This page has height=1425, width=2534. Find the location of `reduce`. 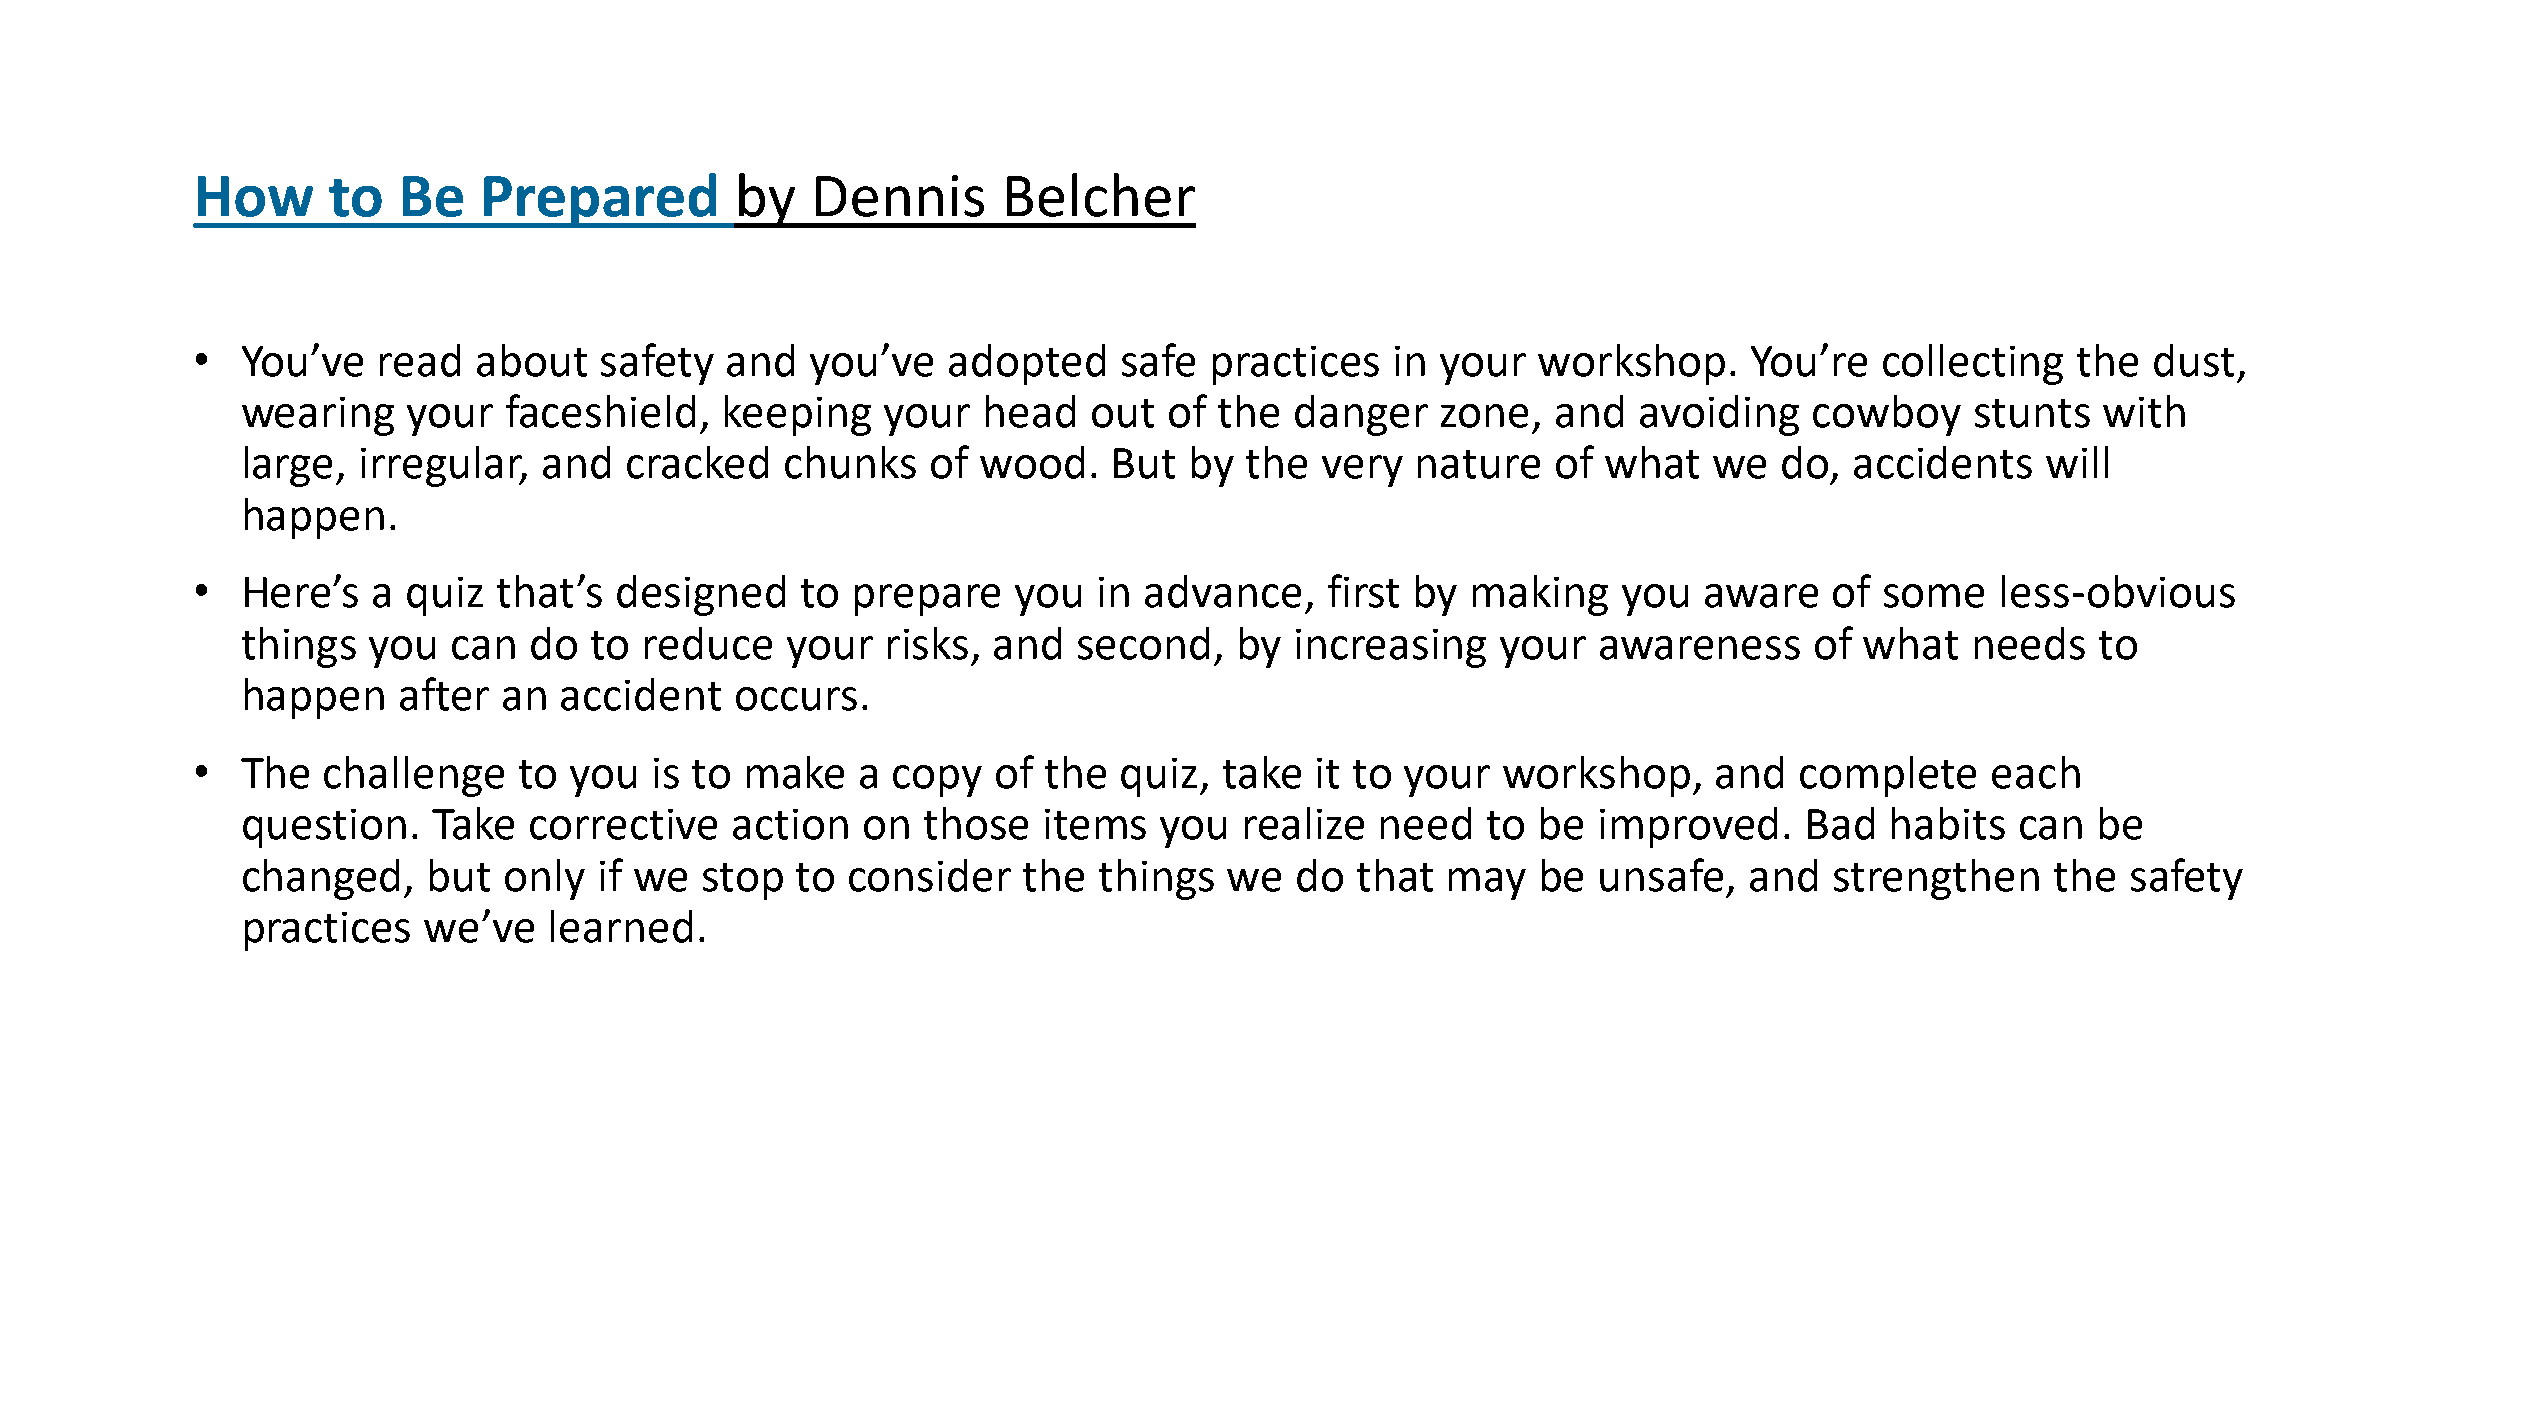

reduce is located at coordinates (708, 643).
